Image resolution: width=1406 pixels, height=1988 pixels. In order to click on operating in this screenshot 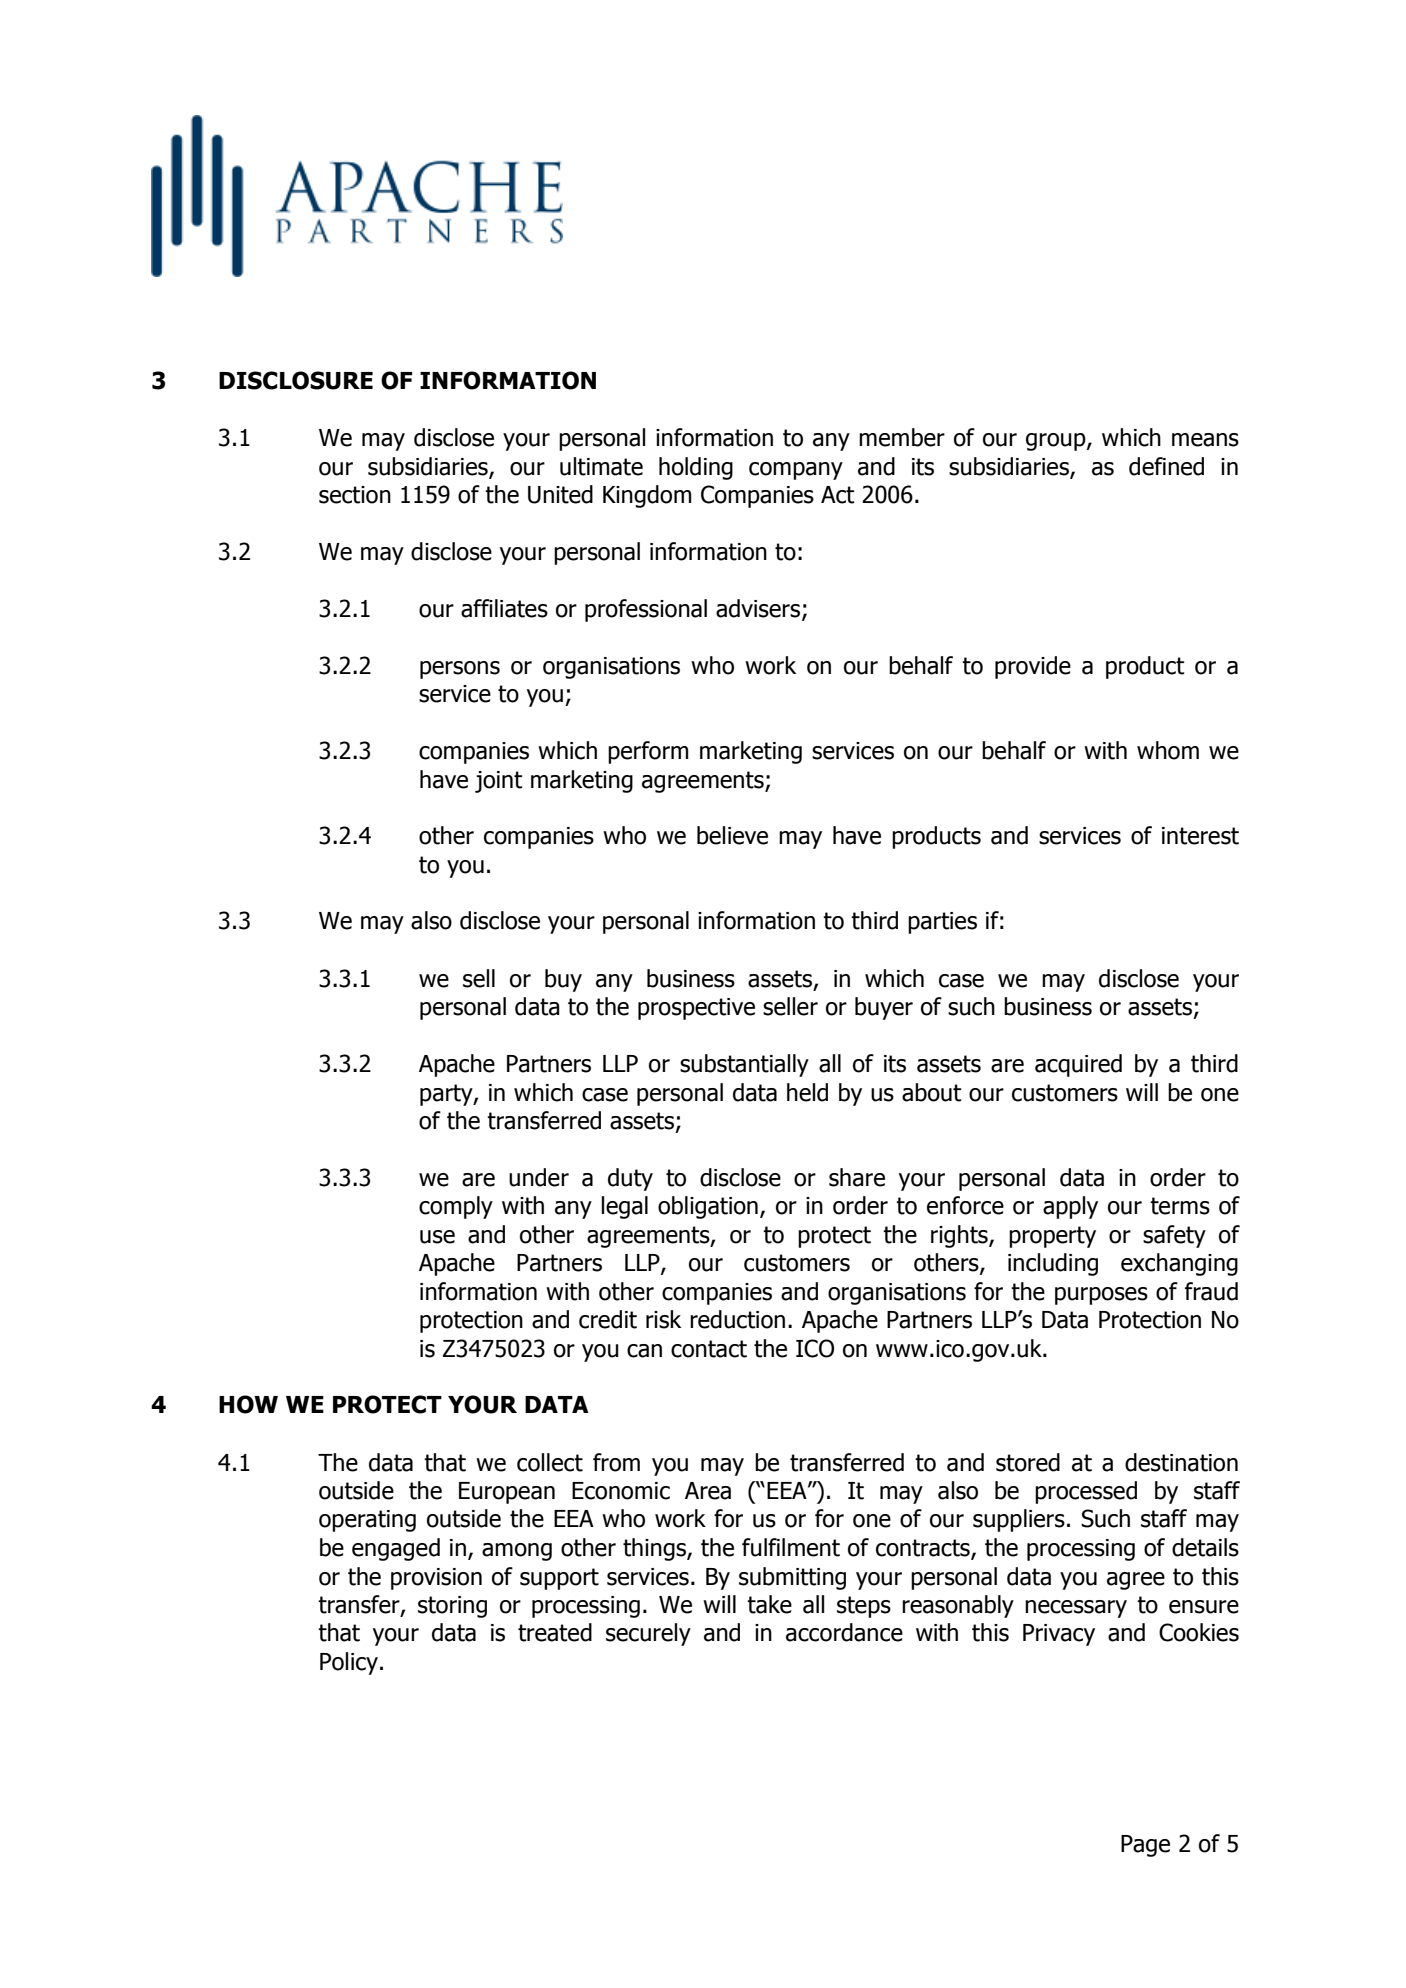, I will do `click(367, 1521)`.
